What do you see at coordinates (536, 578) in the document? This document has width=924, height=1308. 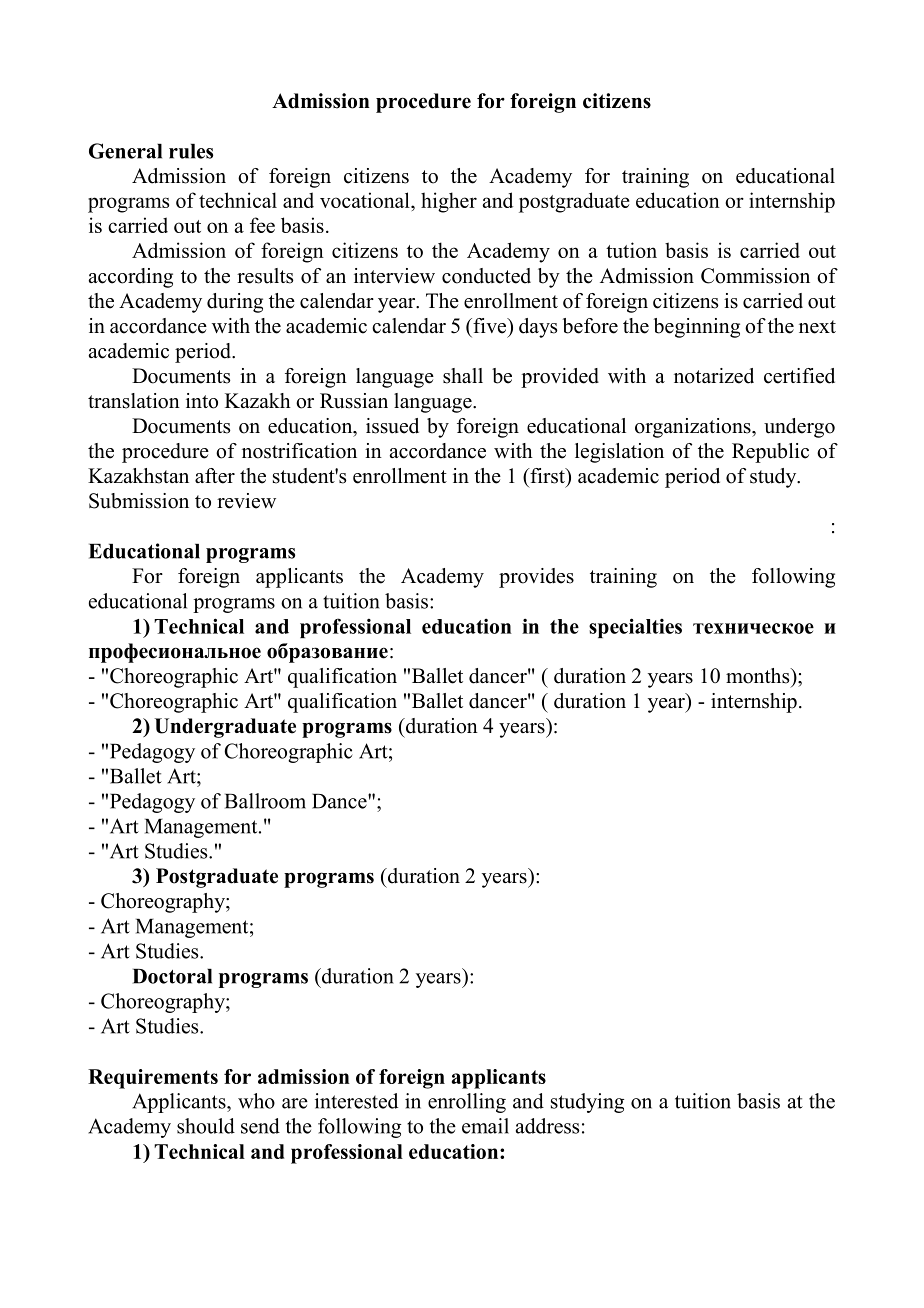 I see `provides` at bounding box center [536, 578].
